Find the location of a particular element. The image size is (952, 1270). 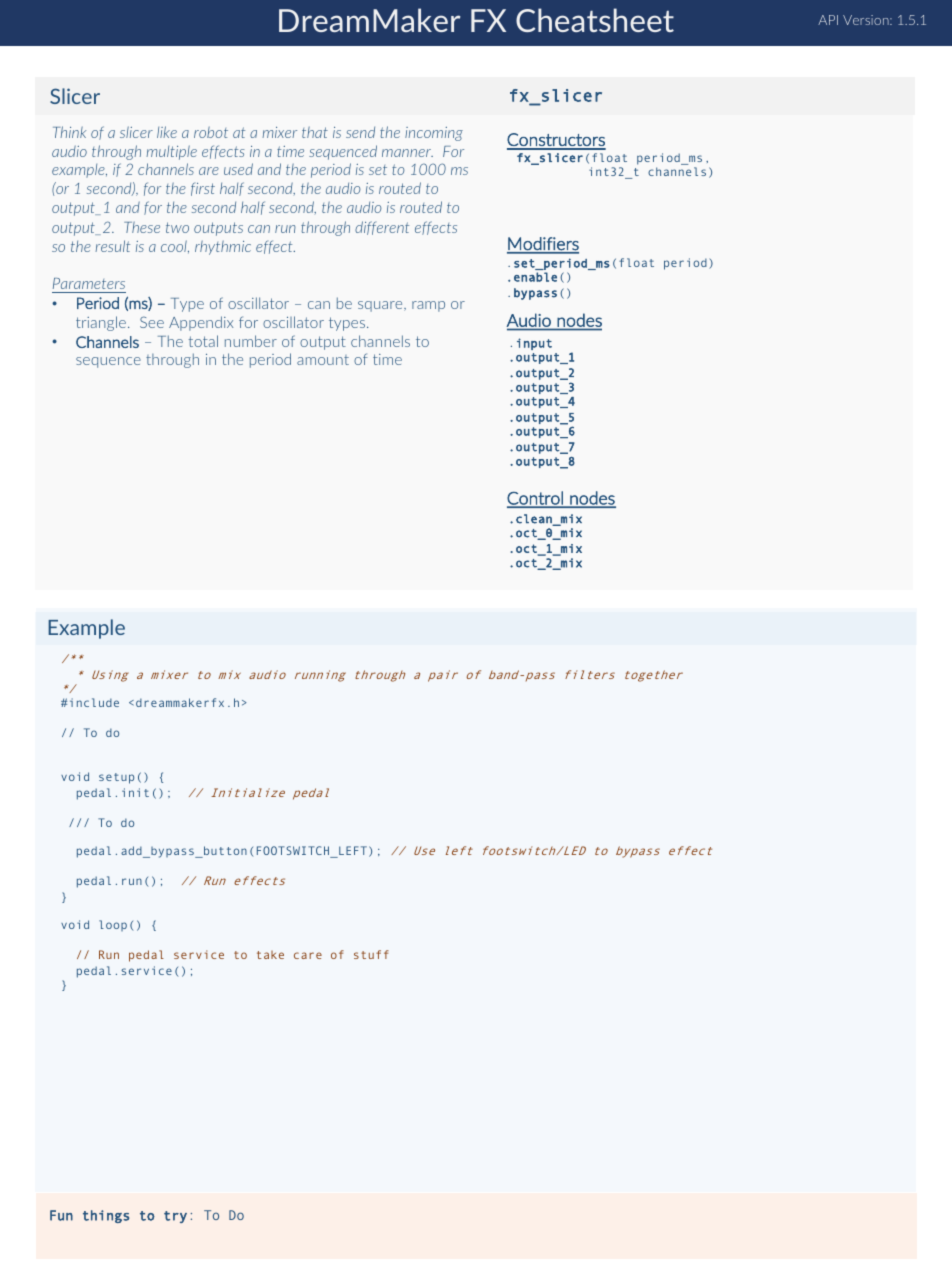

incoming is located at coordinates (434, 134).
